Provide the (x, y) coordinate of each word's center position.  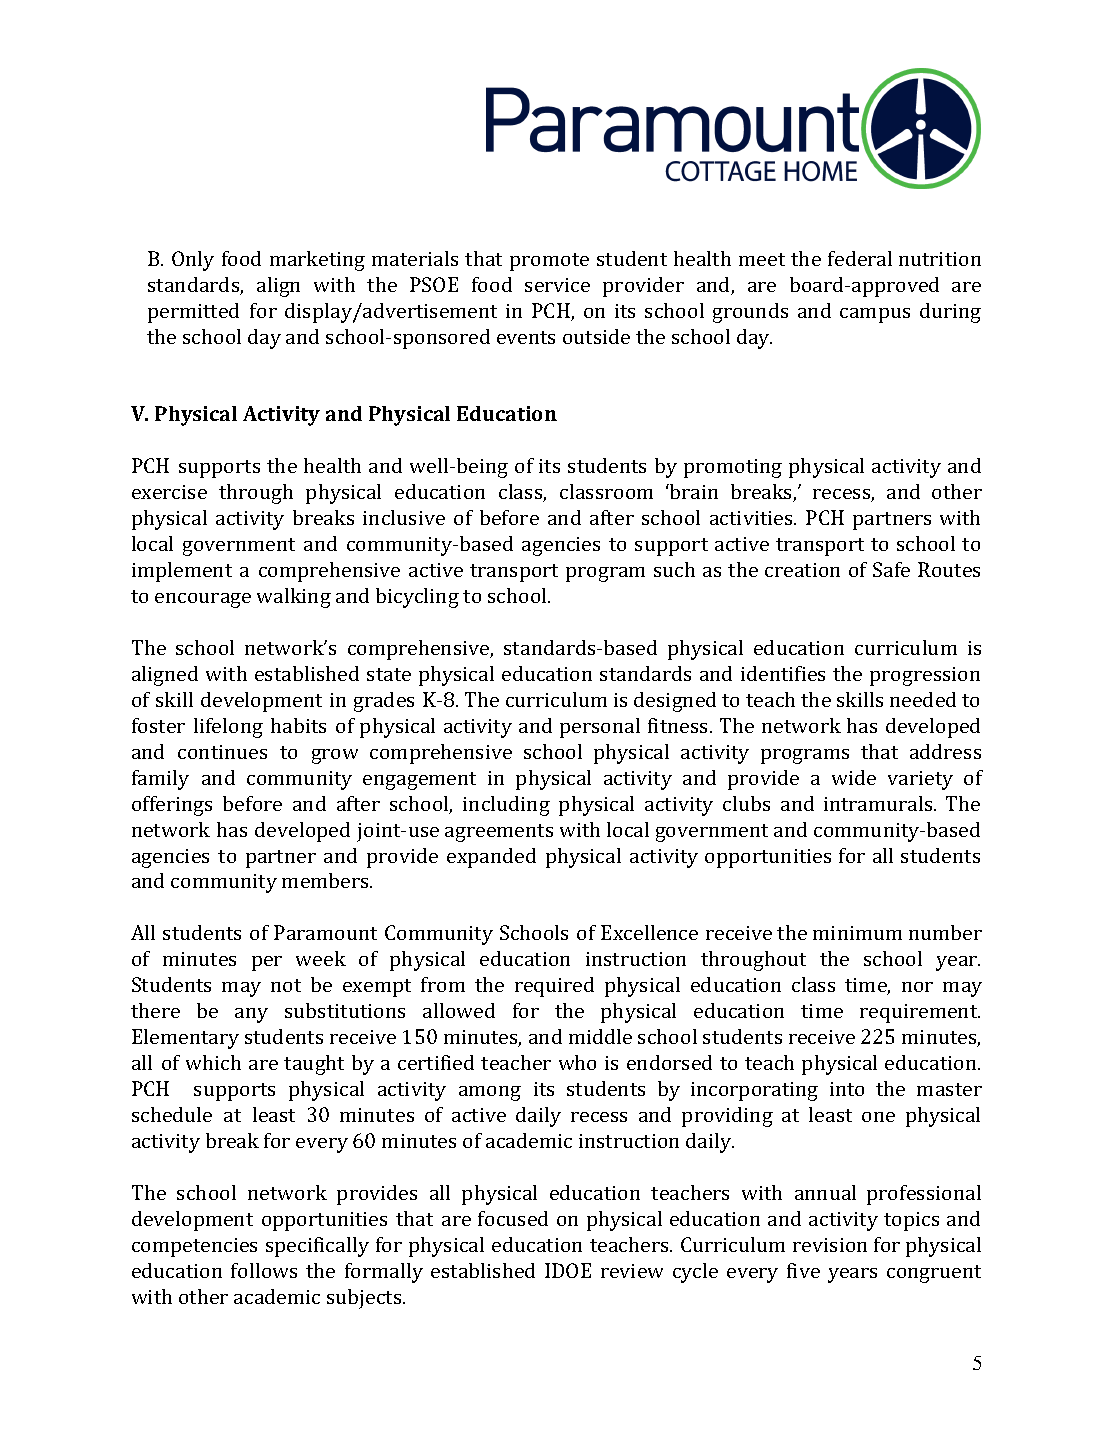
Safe (891, 569)
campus (875, 315)
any (251, 1015)
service (557, 285)
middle (600, 1036)
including (506, 806)
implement (182, 572)
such (674, 569)
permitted (193, 313)
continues (222, 752)
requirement (919, 1013)
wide (854, 777)
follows (264, 1270)
